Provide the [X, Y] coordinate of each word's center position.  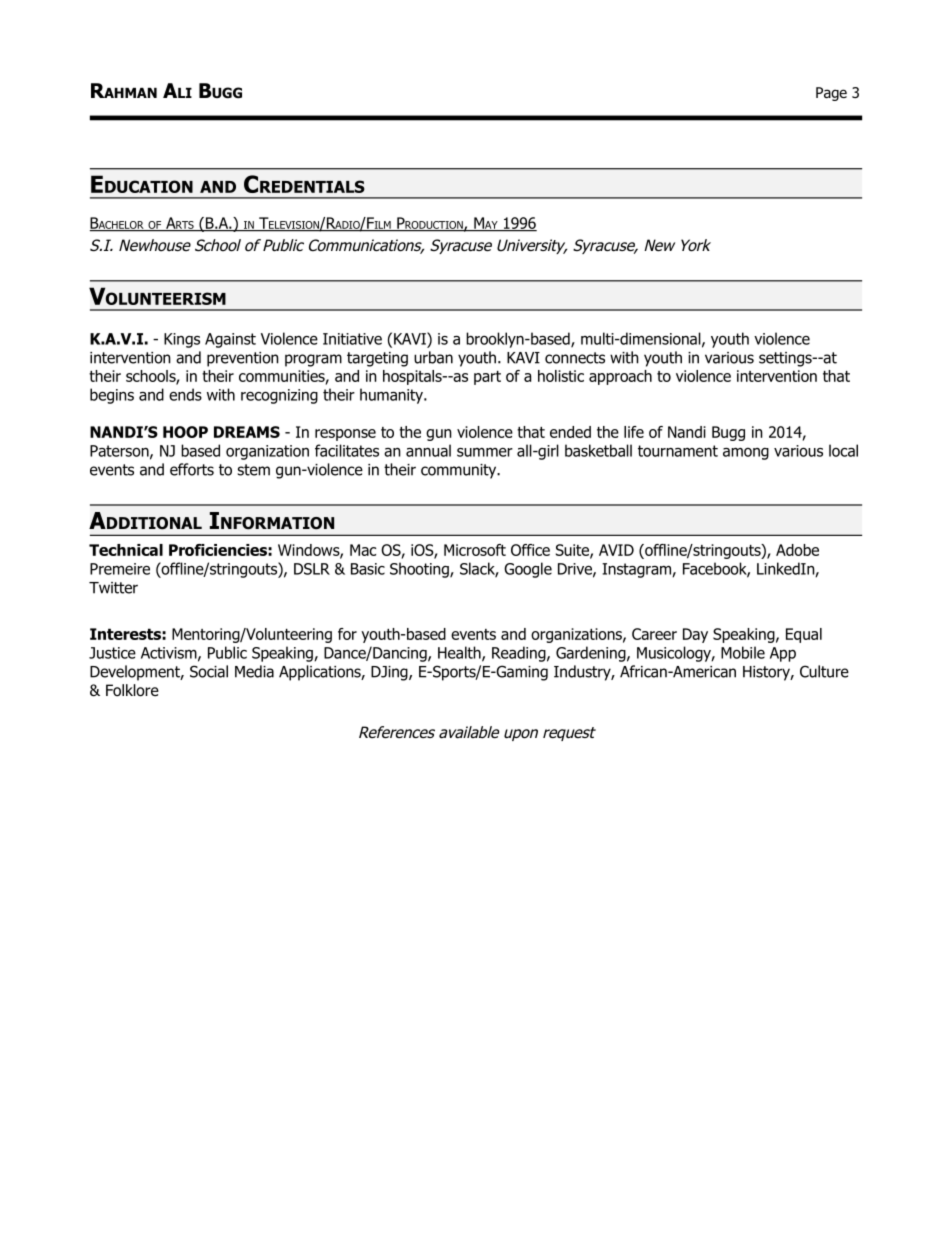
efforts [192, 469]
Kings [182, 340]
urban [433, 357]
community [460, 471]
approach [620, 377]
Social [209, 671]
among [746, 454]
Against [230, 340]
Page [831, 94]
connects [575, 358]
